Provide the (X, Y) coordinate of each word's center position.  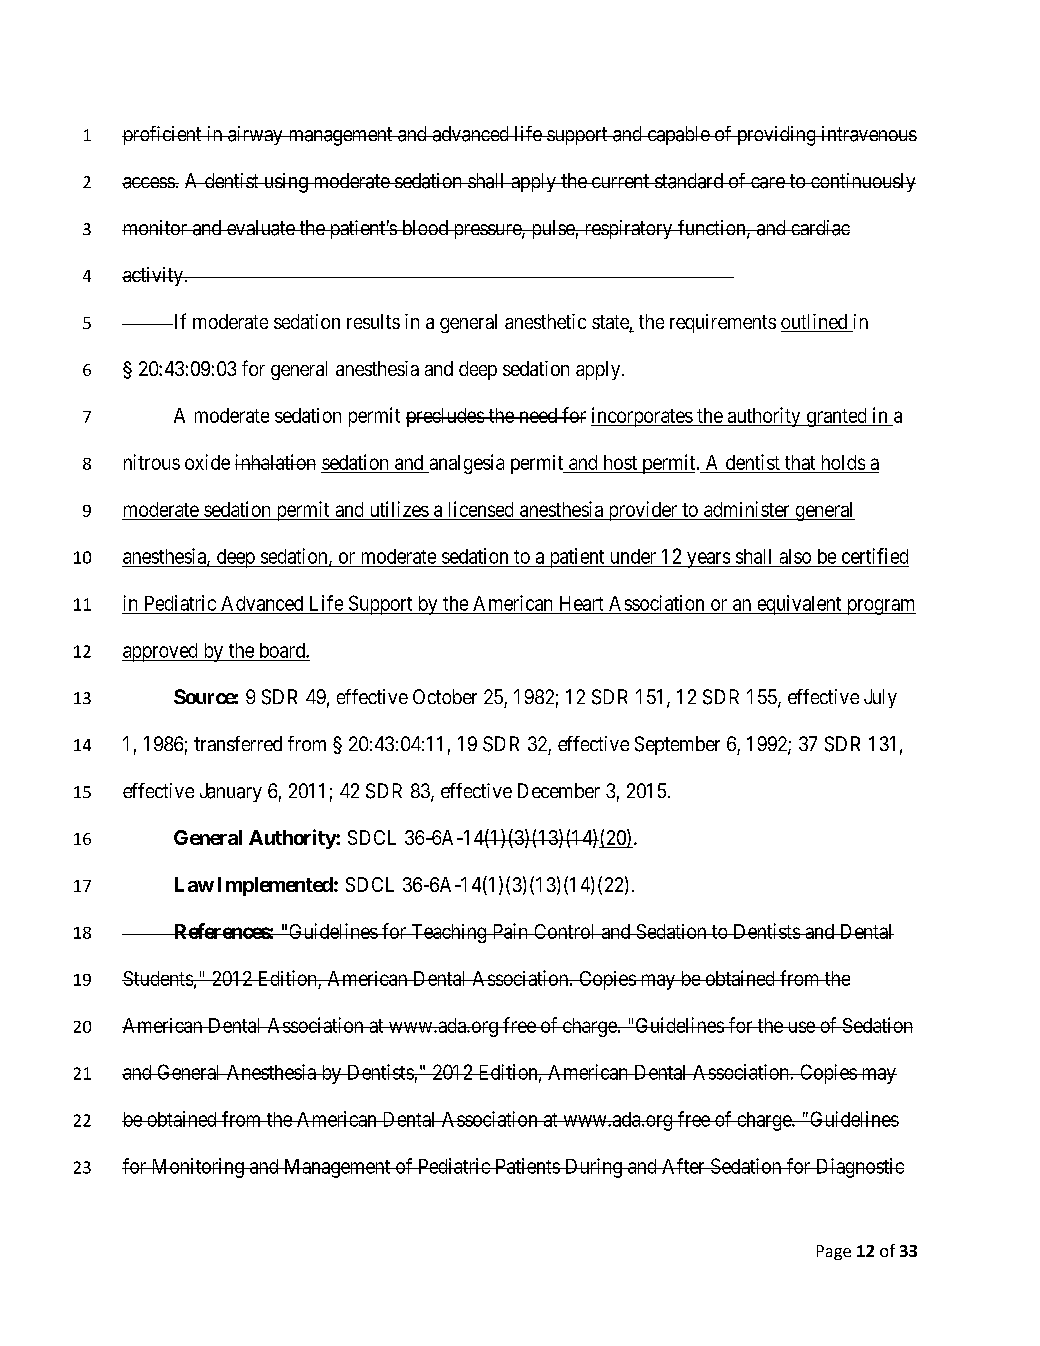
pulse (552, 229)
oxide (207, 462)
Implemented (275, 886)
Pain (510, 931)
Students (158, 978)
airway (255, 135)
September (677, 745)
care (767, 183)
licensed (481, 509)
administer (746, 509)
